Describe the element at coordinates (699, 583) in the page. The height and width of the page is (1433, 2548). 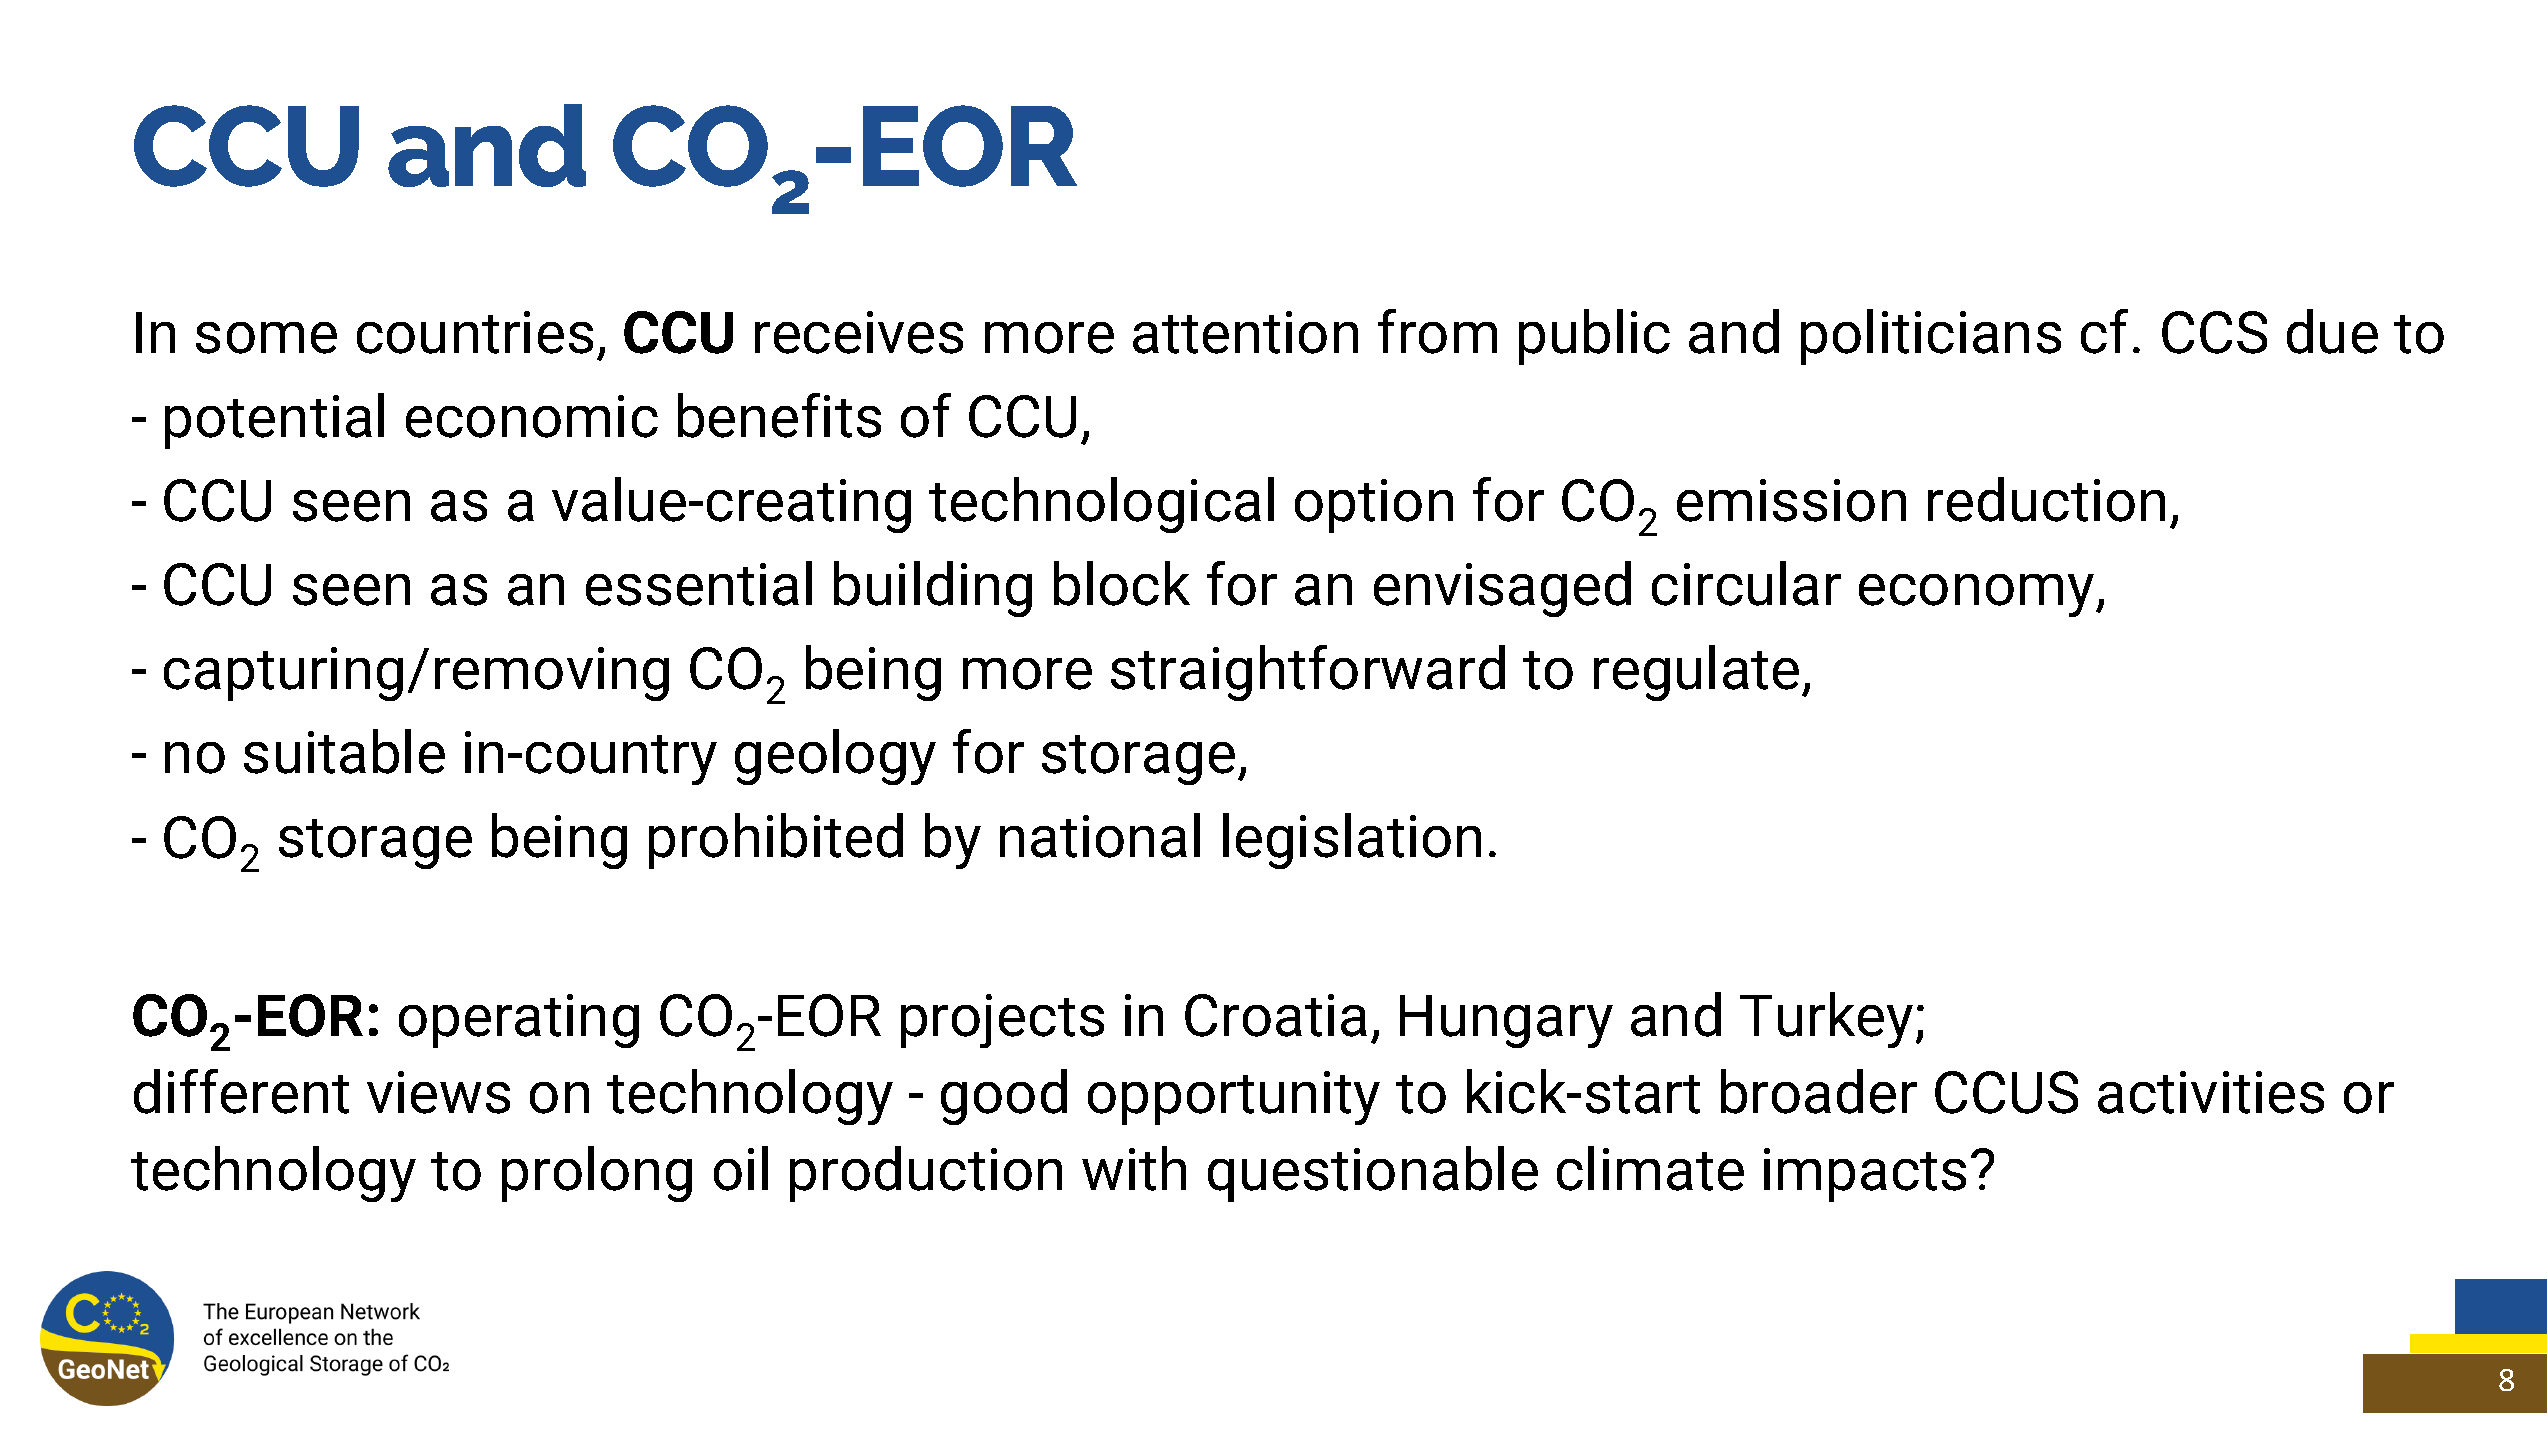
I see `essential` at that location.
